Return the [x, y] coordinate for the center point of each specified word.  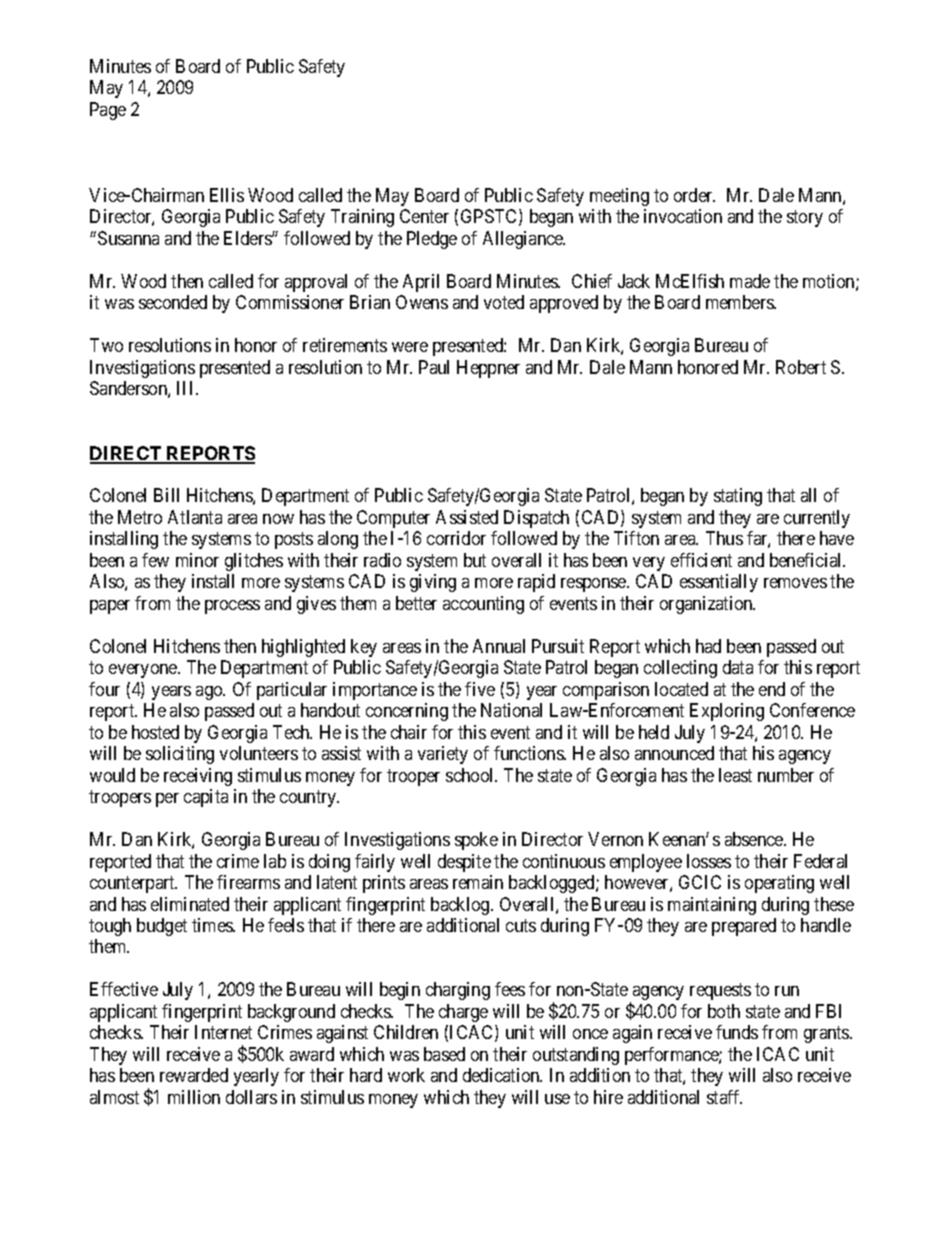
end [772, 689]
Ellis [227, 195]
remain [478, 882]
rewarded [194, 1075]
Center [424, 216]
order [694, 195]
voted [504, 302]
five [480, 689]
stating [738, 497]
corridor [456, 538]
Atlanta [195, 517]
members [740, 302]
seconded [173, 302]
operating [779, 884]
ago [210, 693]
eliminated [190, 904]
